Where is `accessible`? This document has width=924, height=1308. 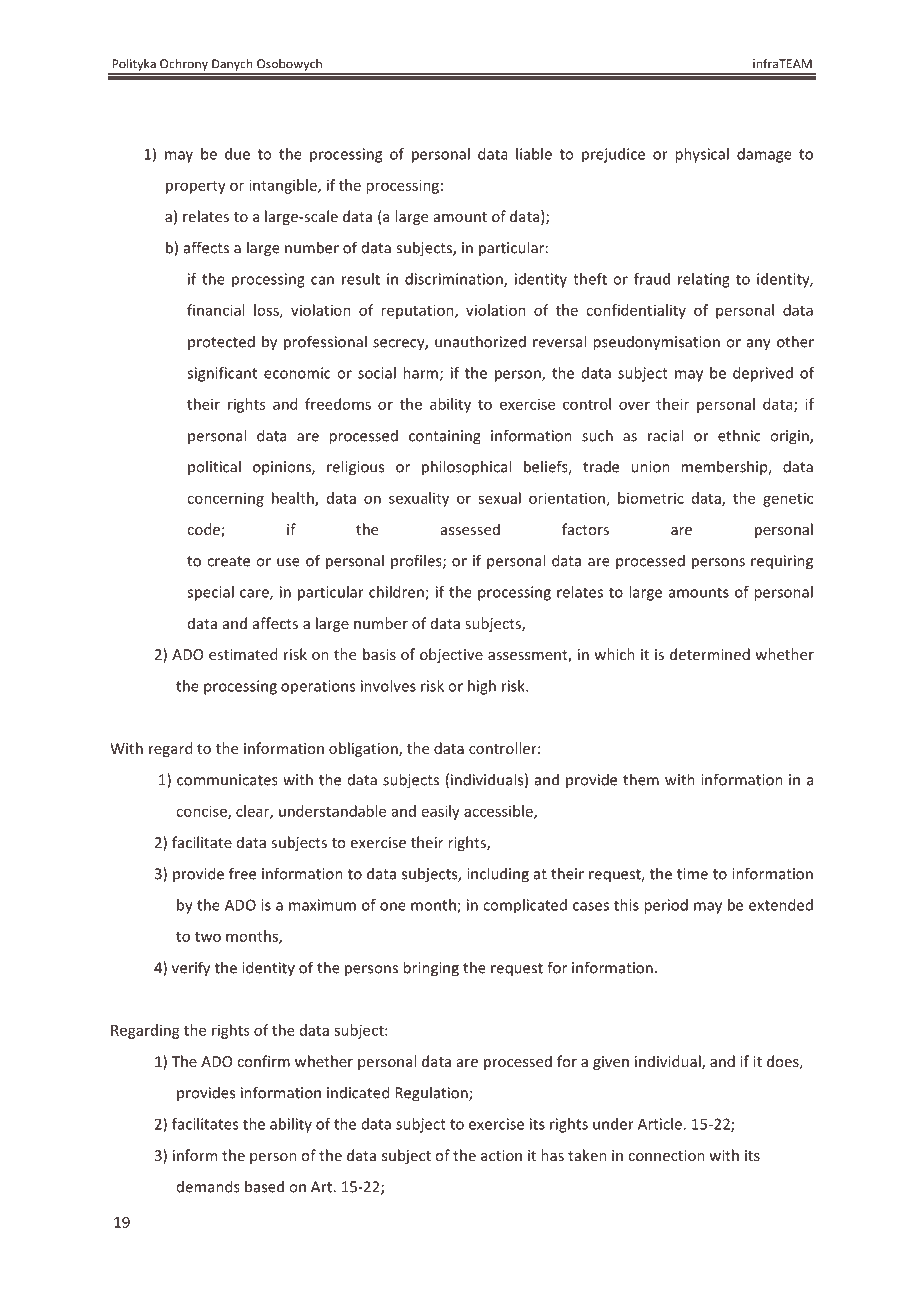 accessible is located at coordinates (499, 812).
